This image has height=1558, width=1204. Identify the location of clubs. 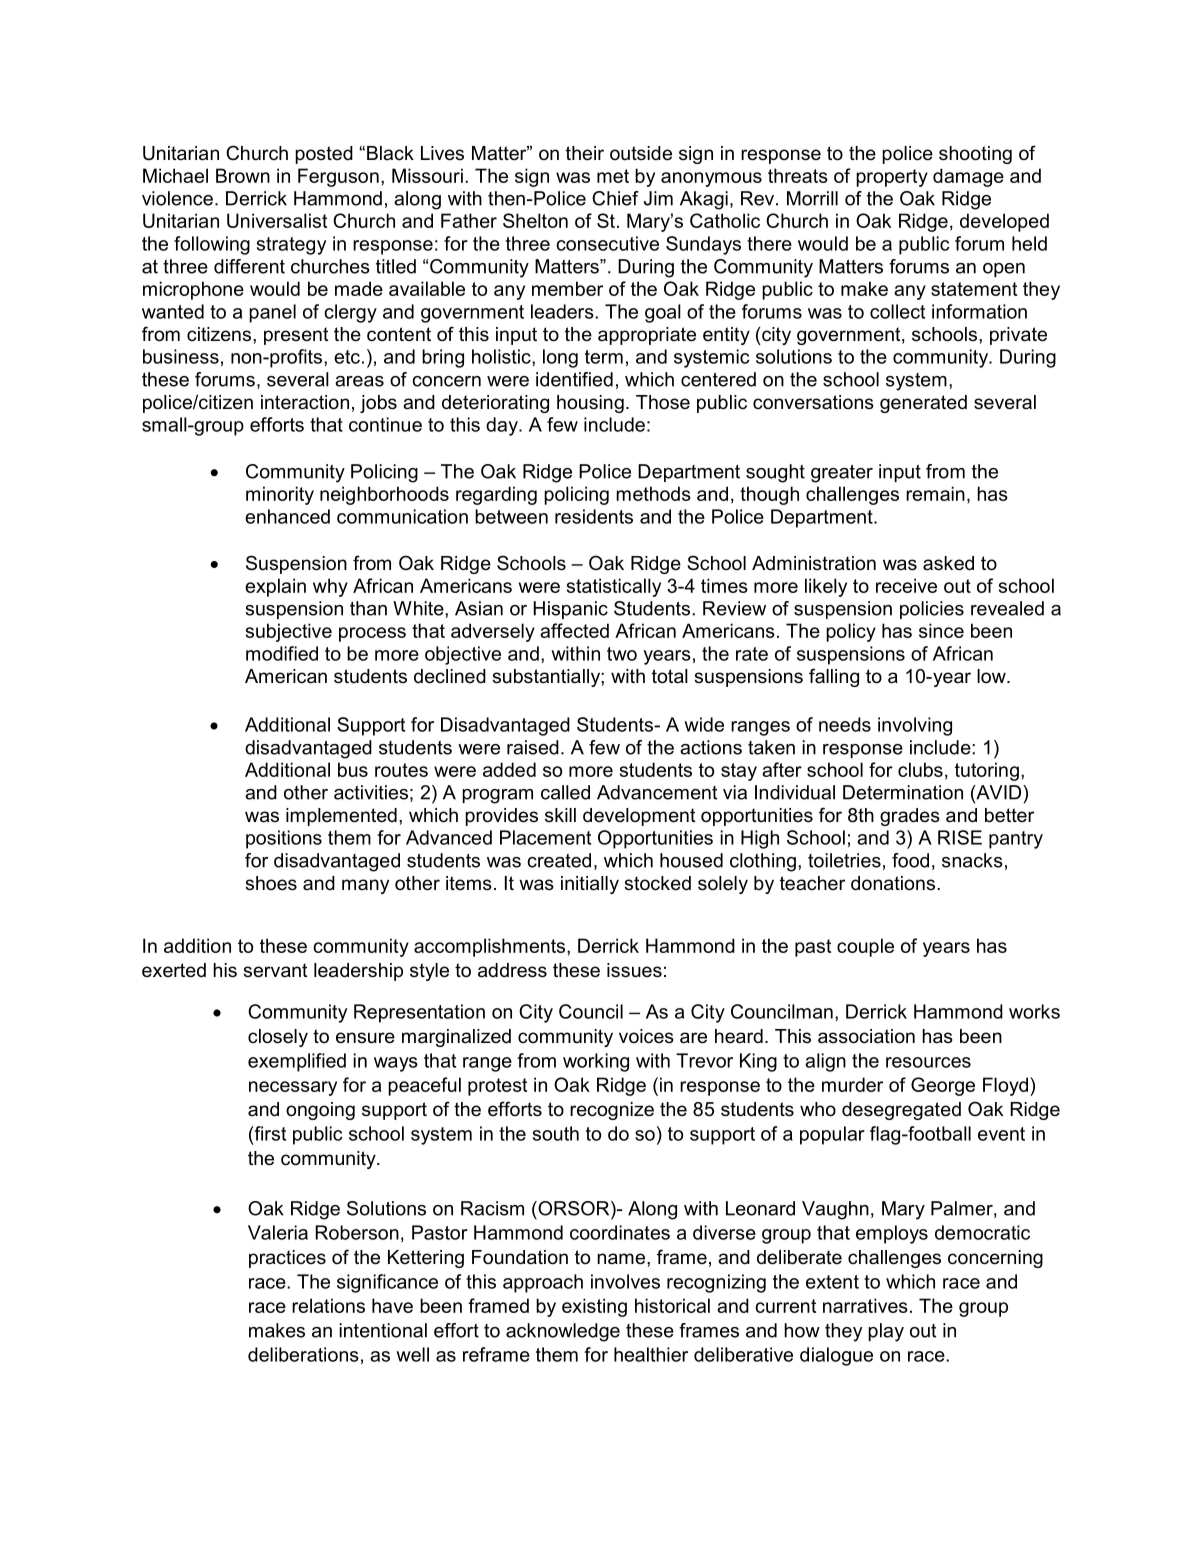
(920, 769).
